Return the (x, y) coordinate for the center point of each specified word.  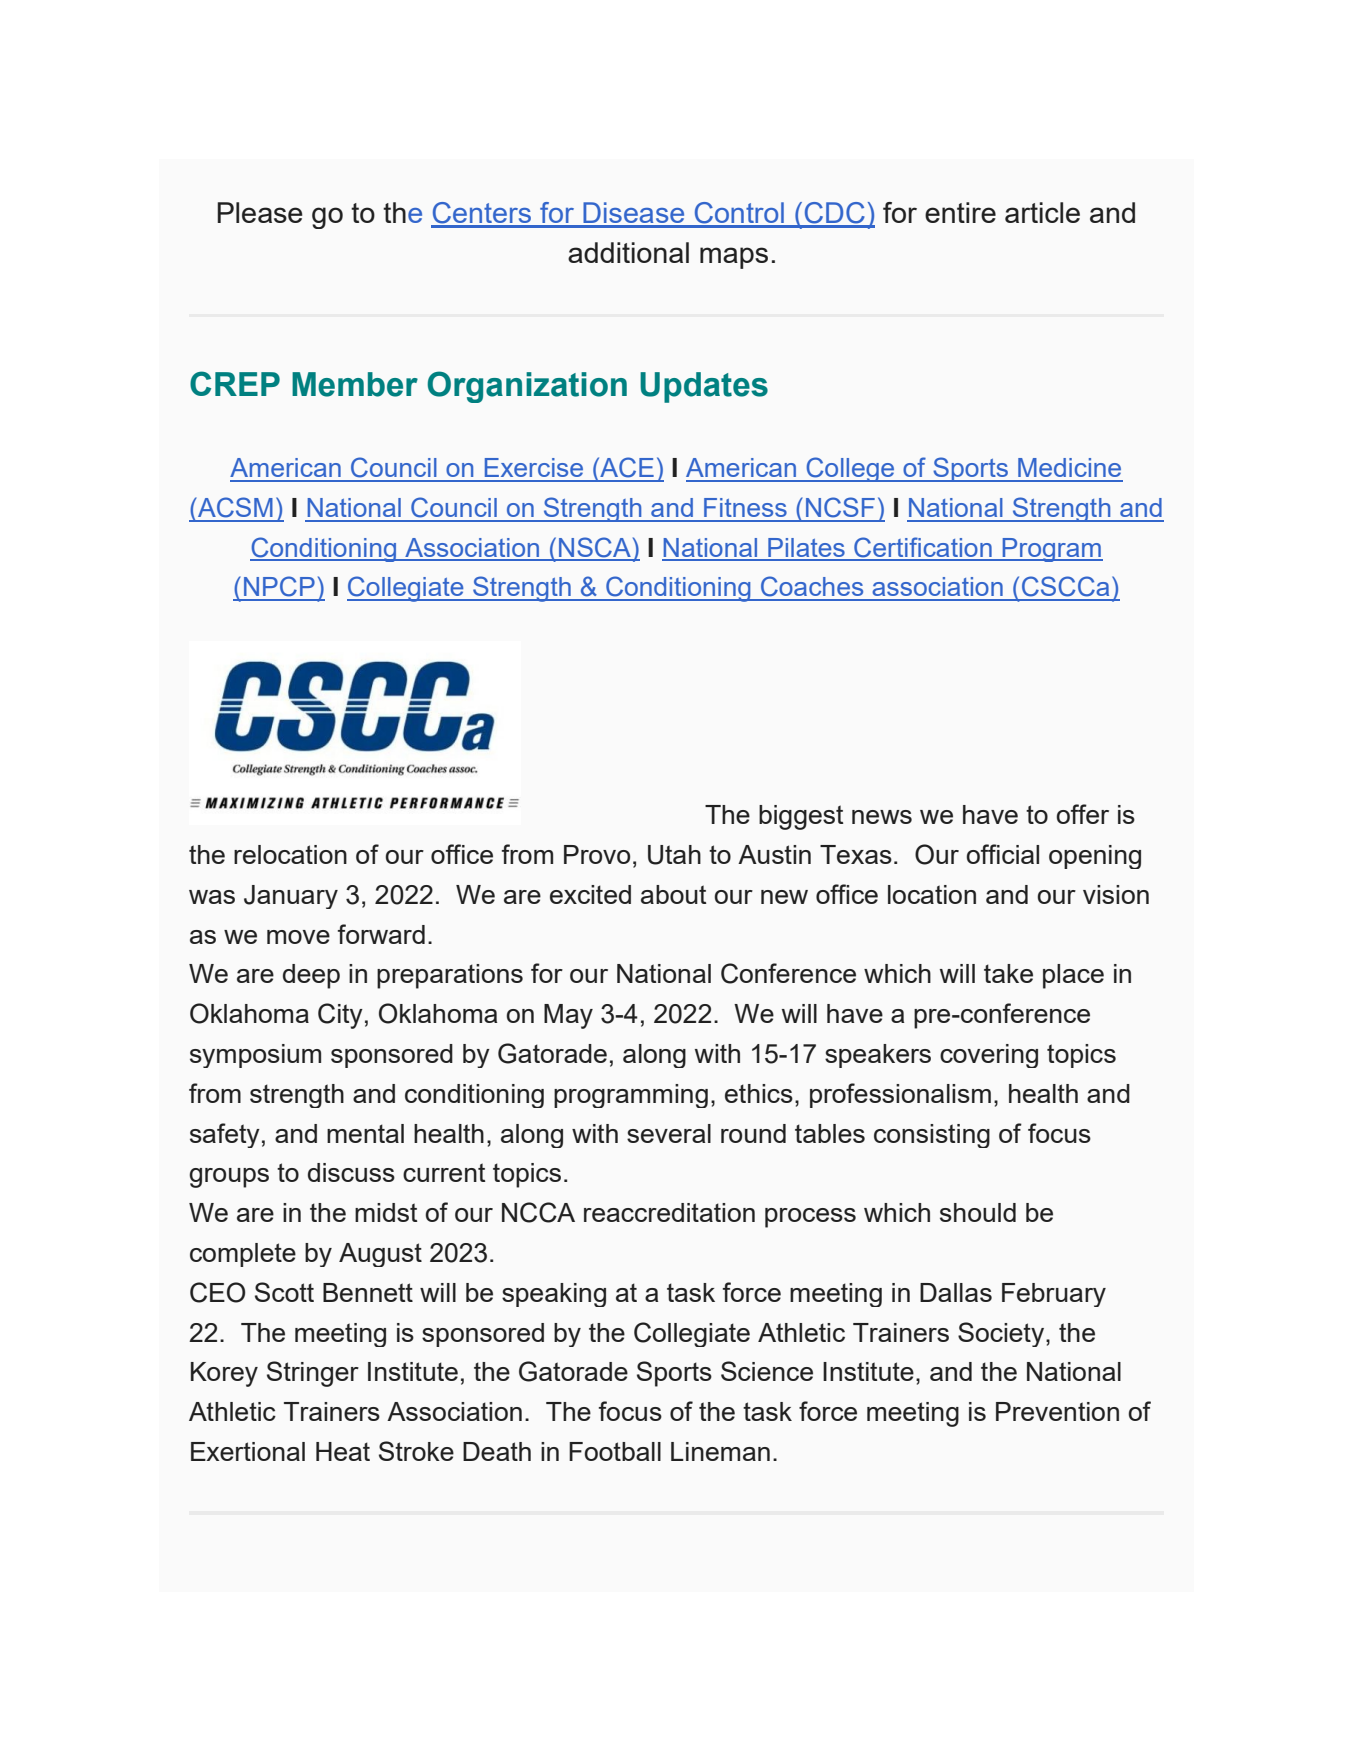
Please (260, 212)
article (1042, 212)
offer (1083, 814)
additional (628, 252)
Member (355, 384)
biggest (801, 817)
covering (989, 1056)
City (340, 1016)
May (568, 1016)
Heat (343, 1451)
